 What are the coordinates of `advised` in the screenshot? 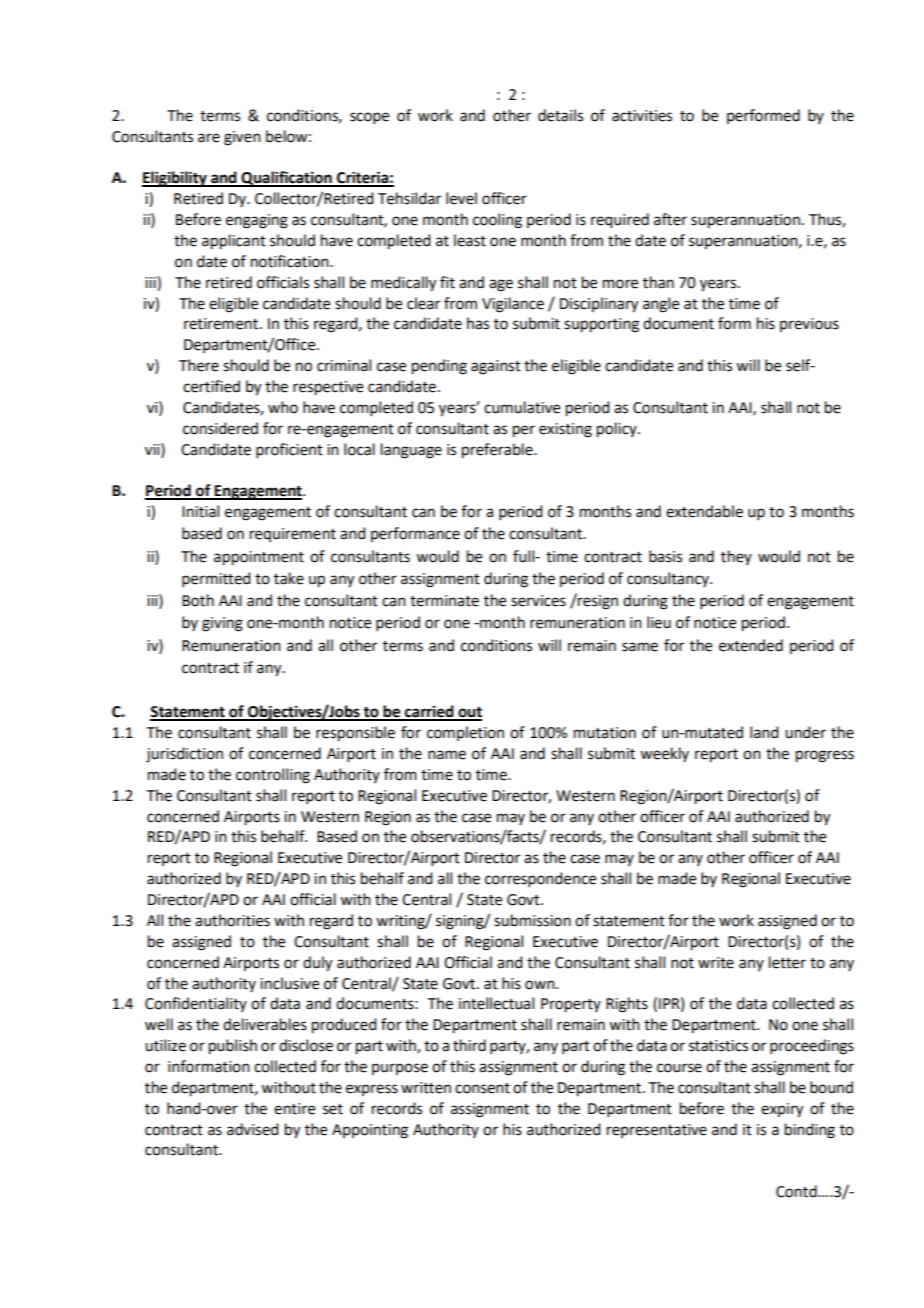 It's located at (252, 1129).
